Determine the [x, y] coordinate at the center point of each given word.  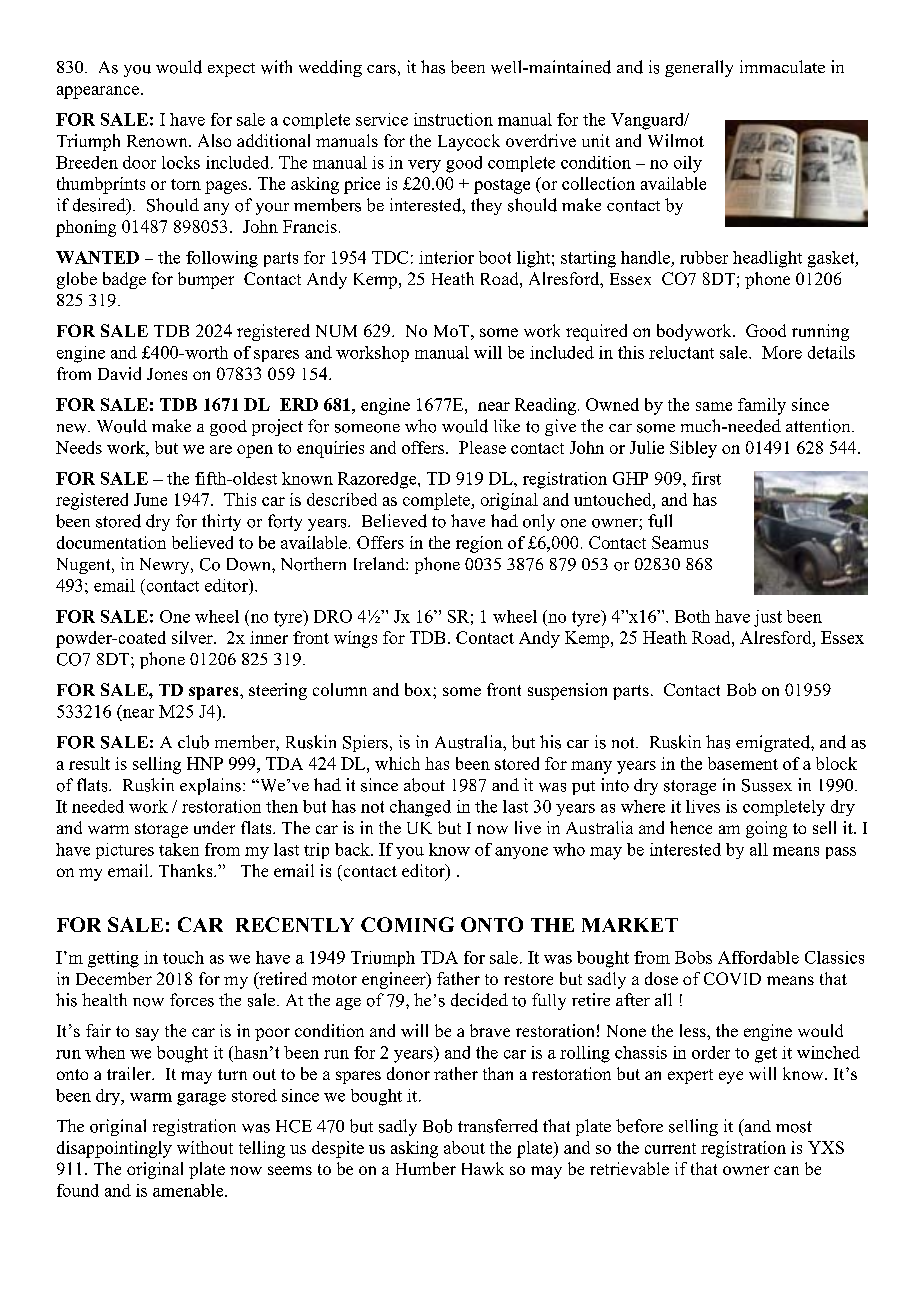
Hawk [483, 1168]
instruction [453, 119]
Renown [158, 141]
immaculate [782, 66]
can [786, 1170]
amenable [189, 1190]
